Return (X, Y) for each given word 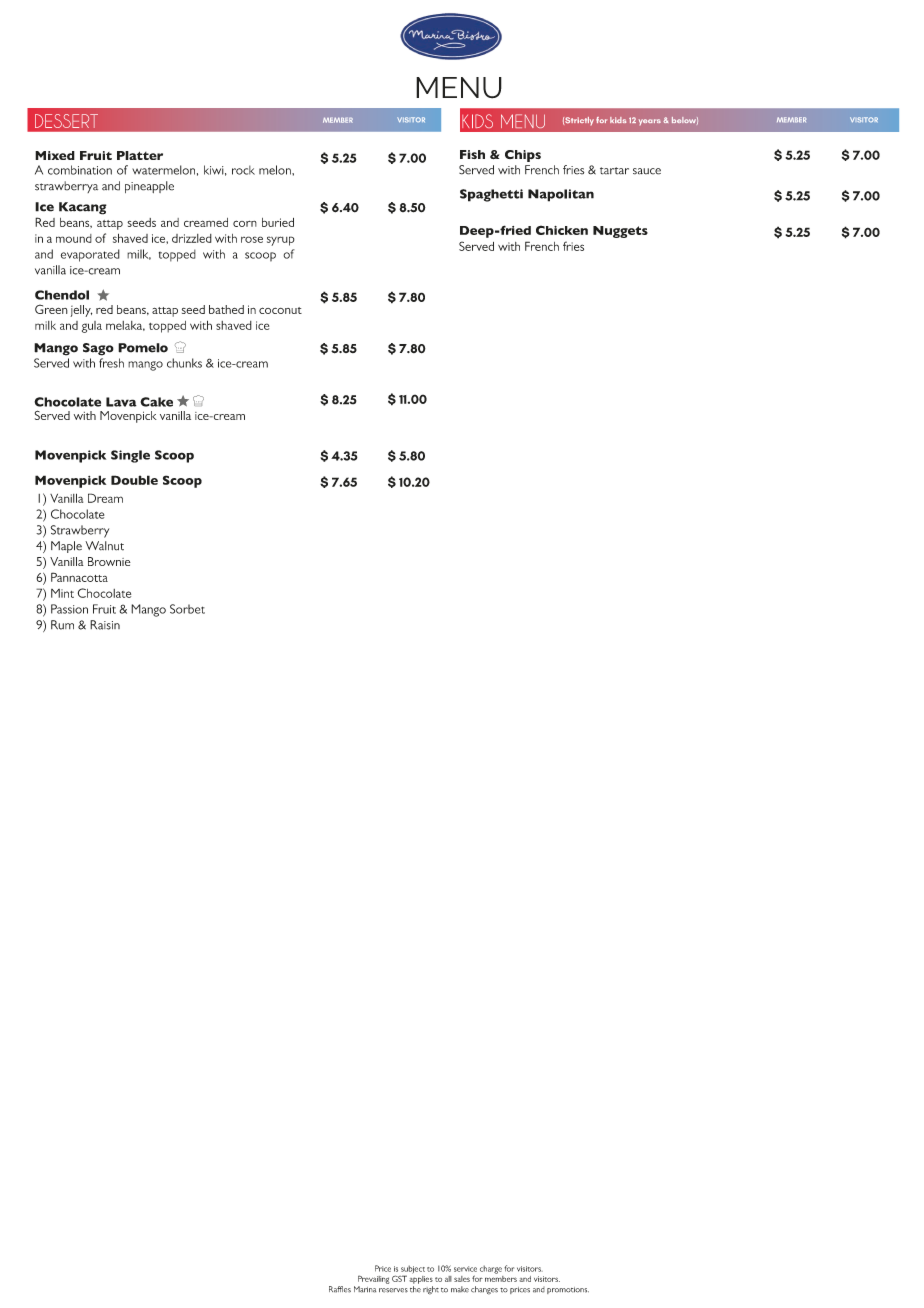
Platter (140, 155)
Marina (365, 1289)
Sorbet (187, 609)
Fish (472, 154)
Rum (62, 625)
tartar (614, 171)
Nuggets (620, 232)
